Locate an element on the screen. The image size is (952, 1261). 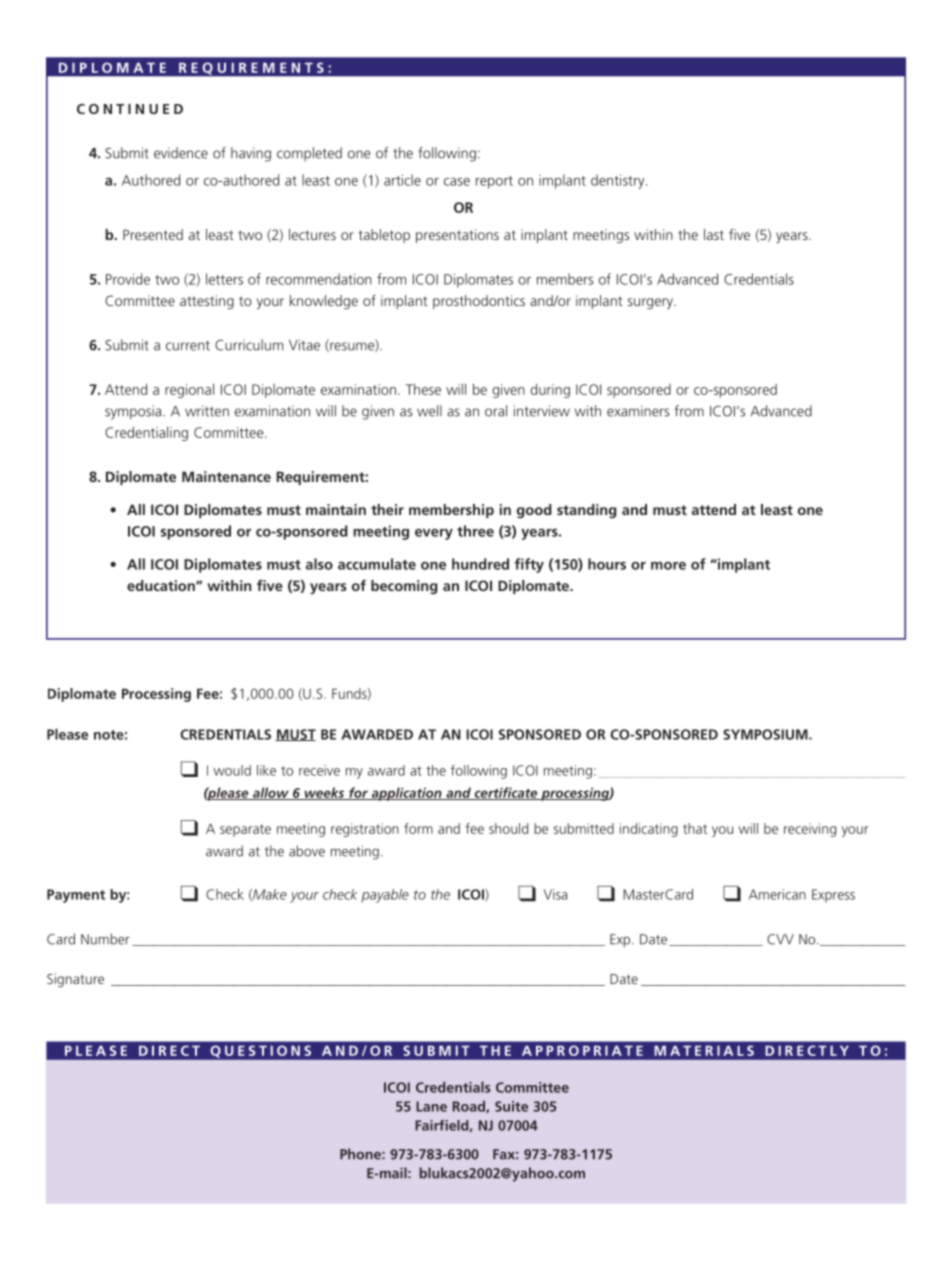
evidence is located at coordinates (181, 153).
